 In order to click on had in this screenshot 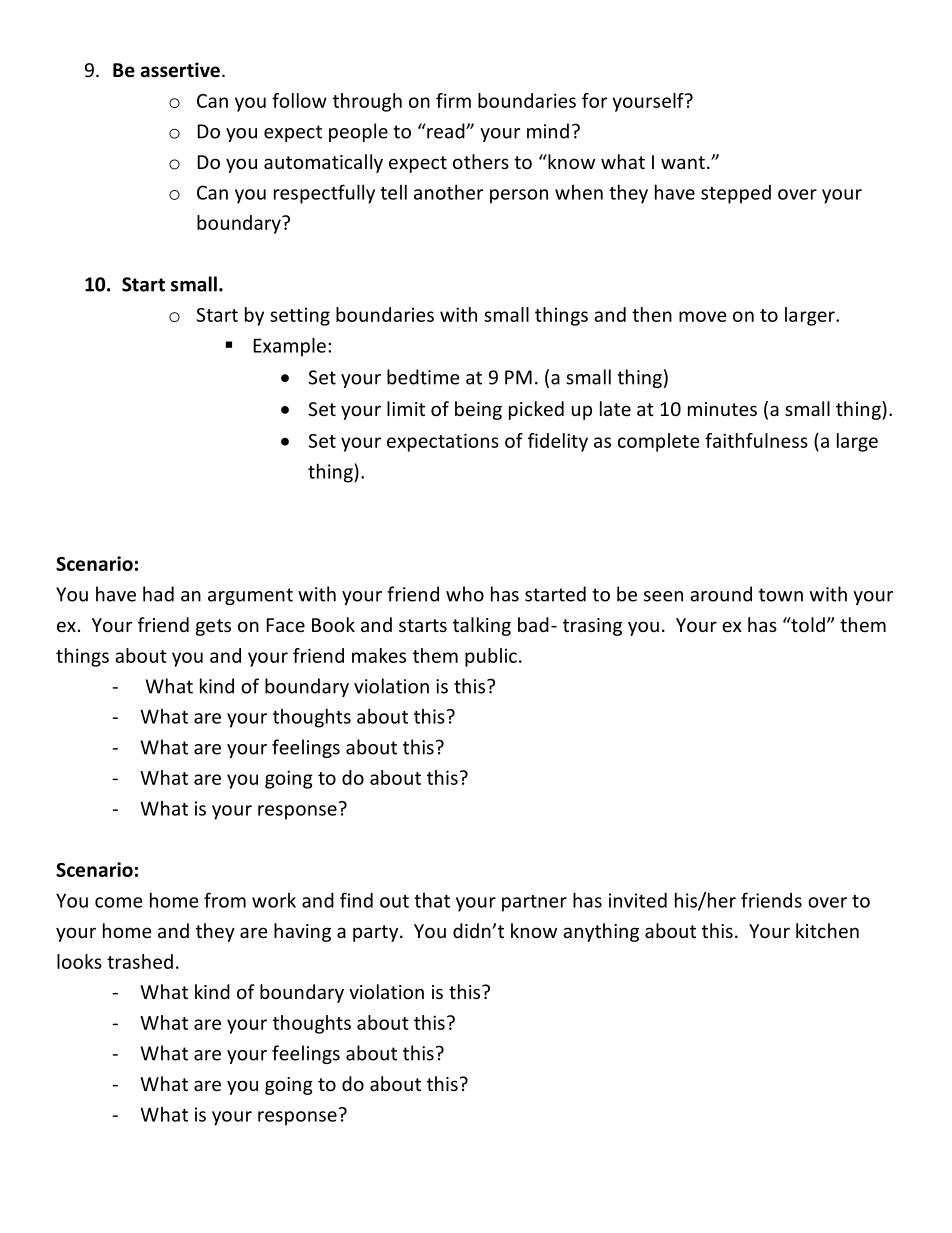, I will do `click(158, 594)`.
